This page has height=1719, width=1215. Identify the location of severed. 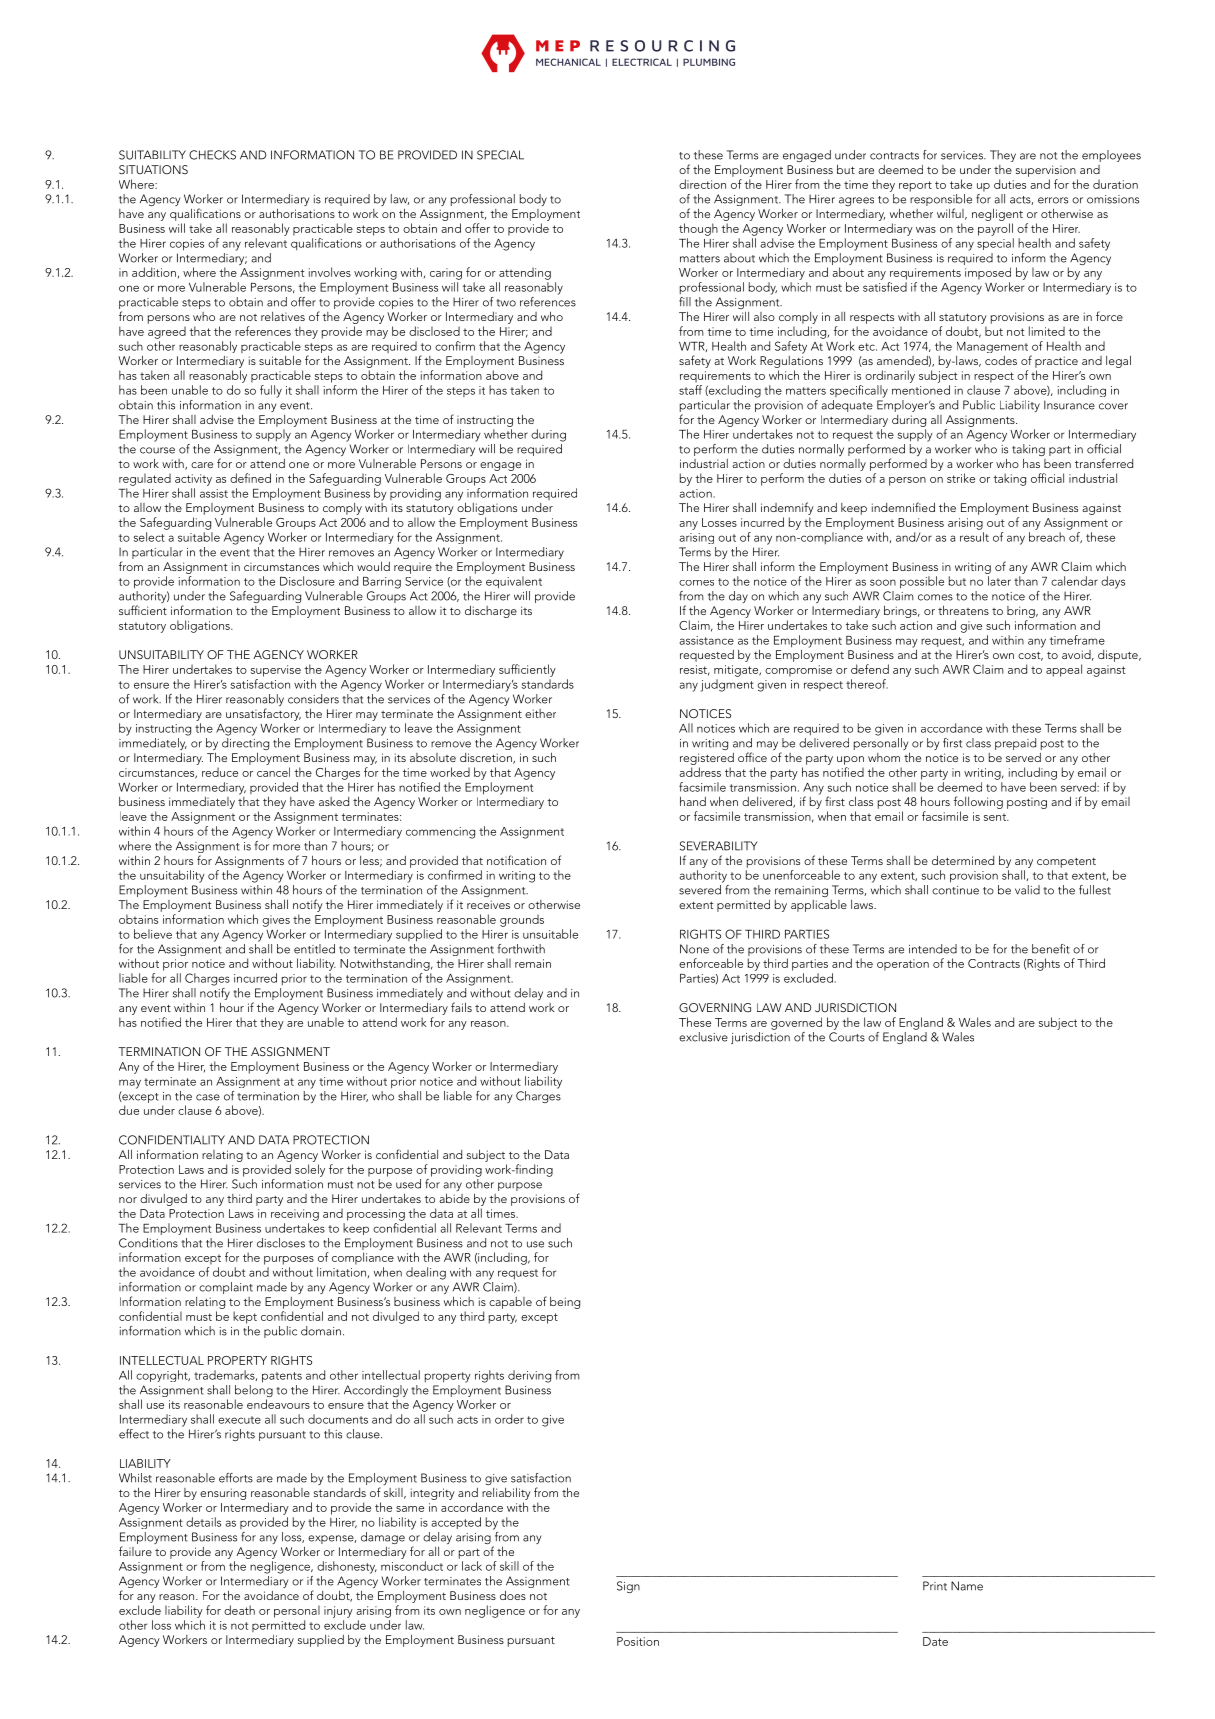
(701, 888).
